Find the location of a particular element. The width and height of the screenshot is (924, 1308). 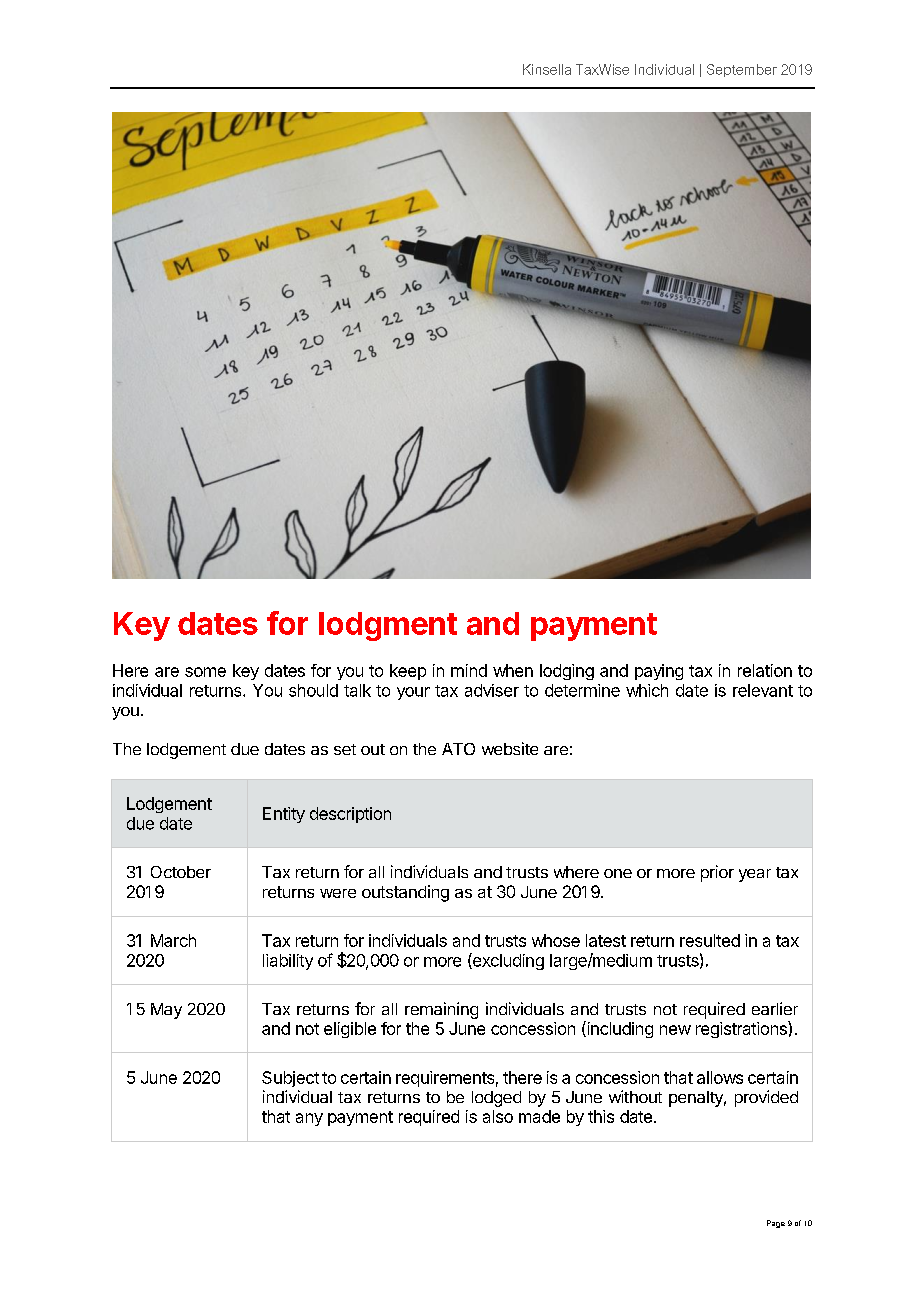

September is located at coordinates (742, 70).
